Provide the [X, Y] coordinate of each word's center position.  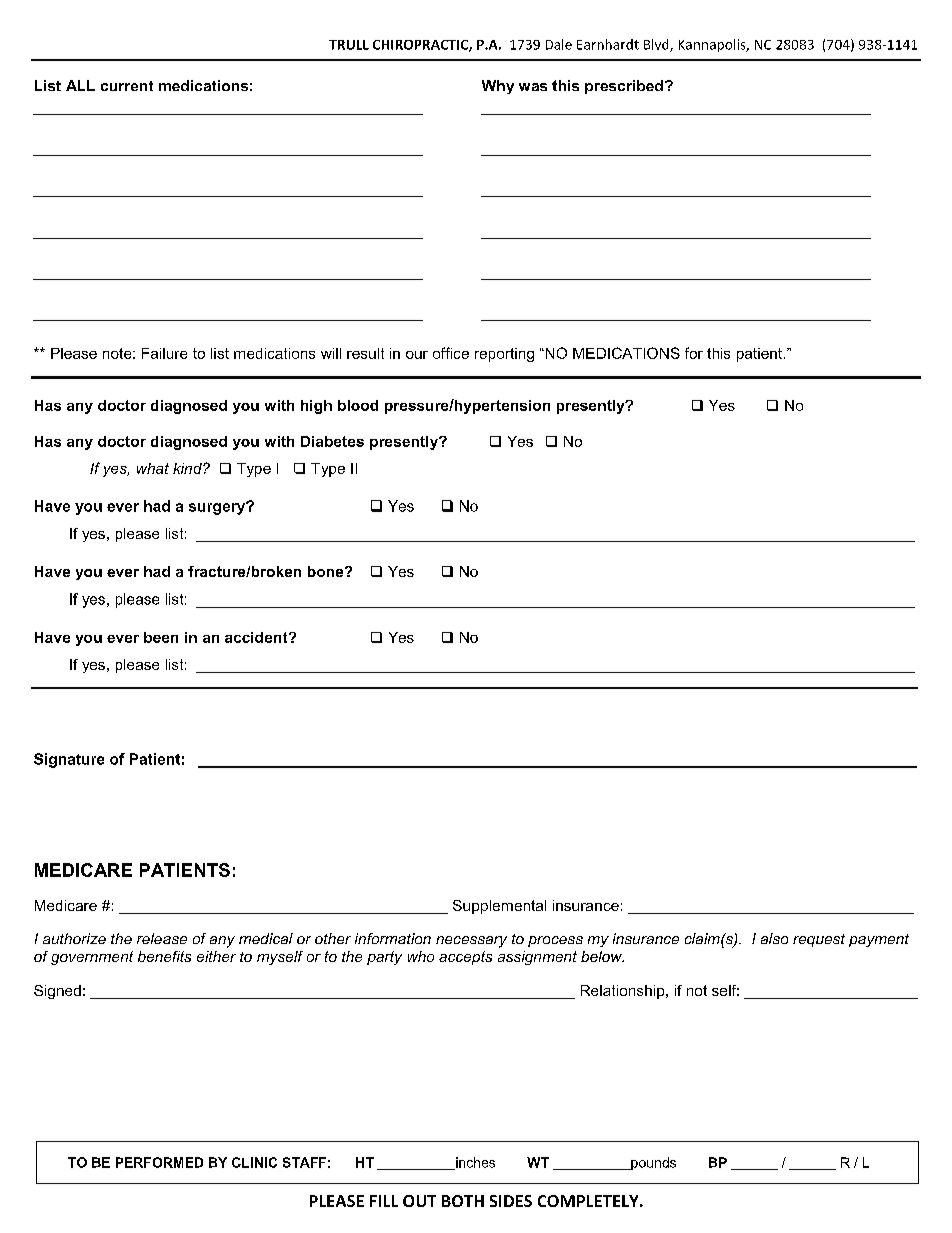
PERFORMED [159, 1162]
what [153, 468]
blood [358, 405]
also [774, 938]
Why [498, 87]
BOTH [463, 1201]
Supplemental [499, 907]
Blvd [657, 45]
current [127, 86]
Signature [69, 760]
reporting [504, 355]
